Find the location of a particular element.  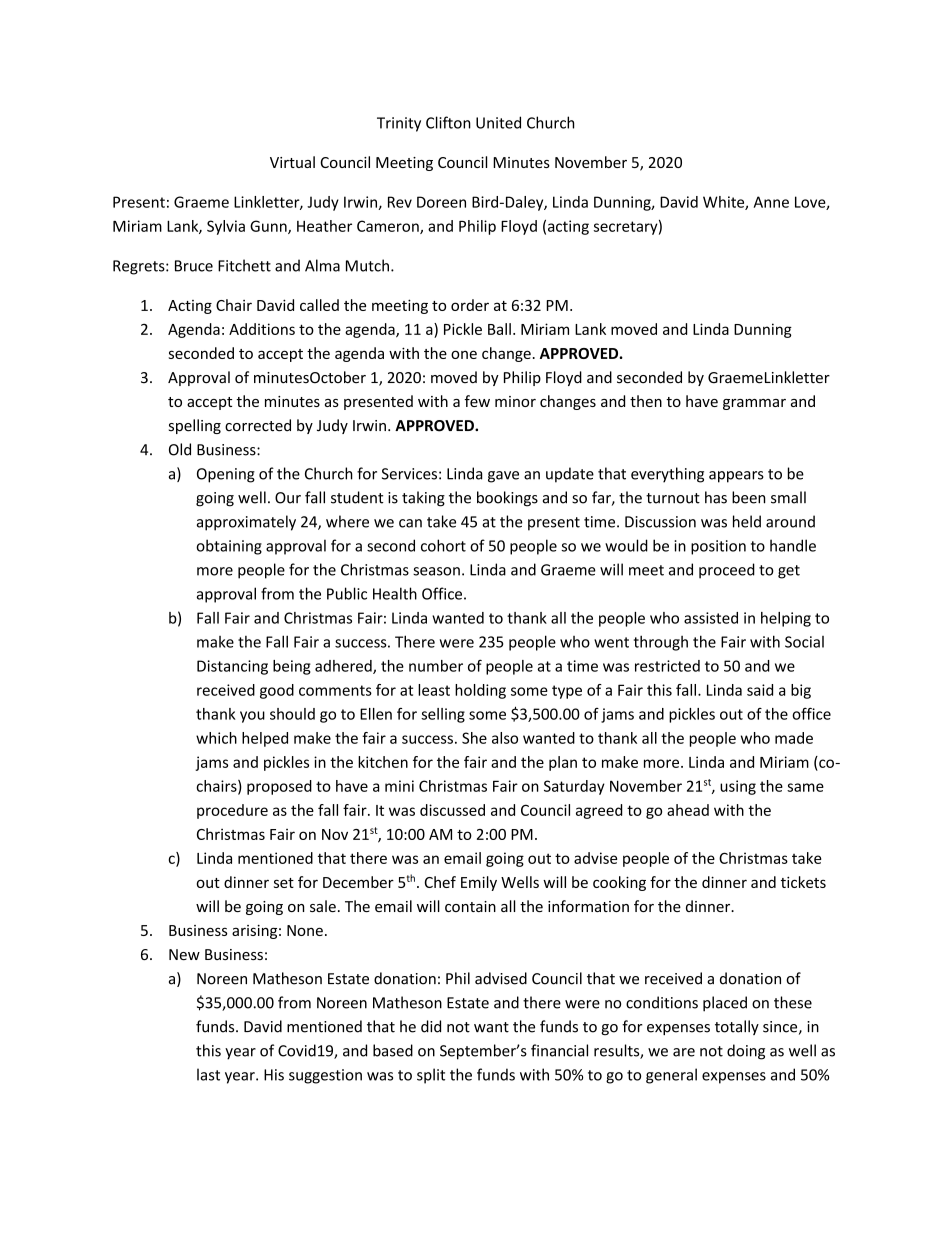

corrected is located at coordinates (258, 425).
